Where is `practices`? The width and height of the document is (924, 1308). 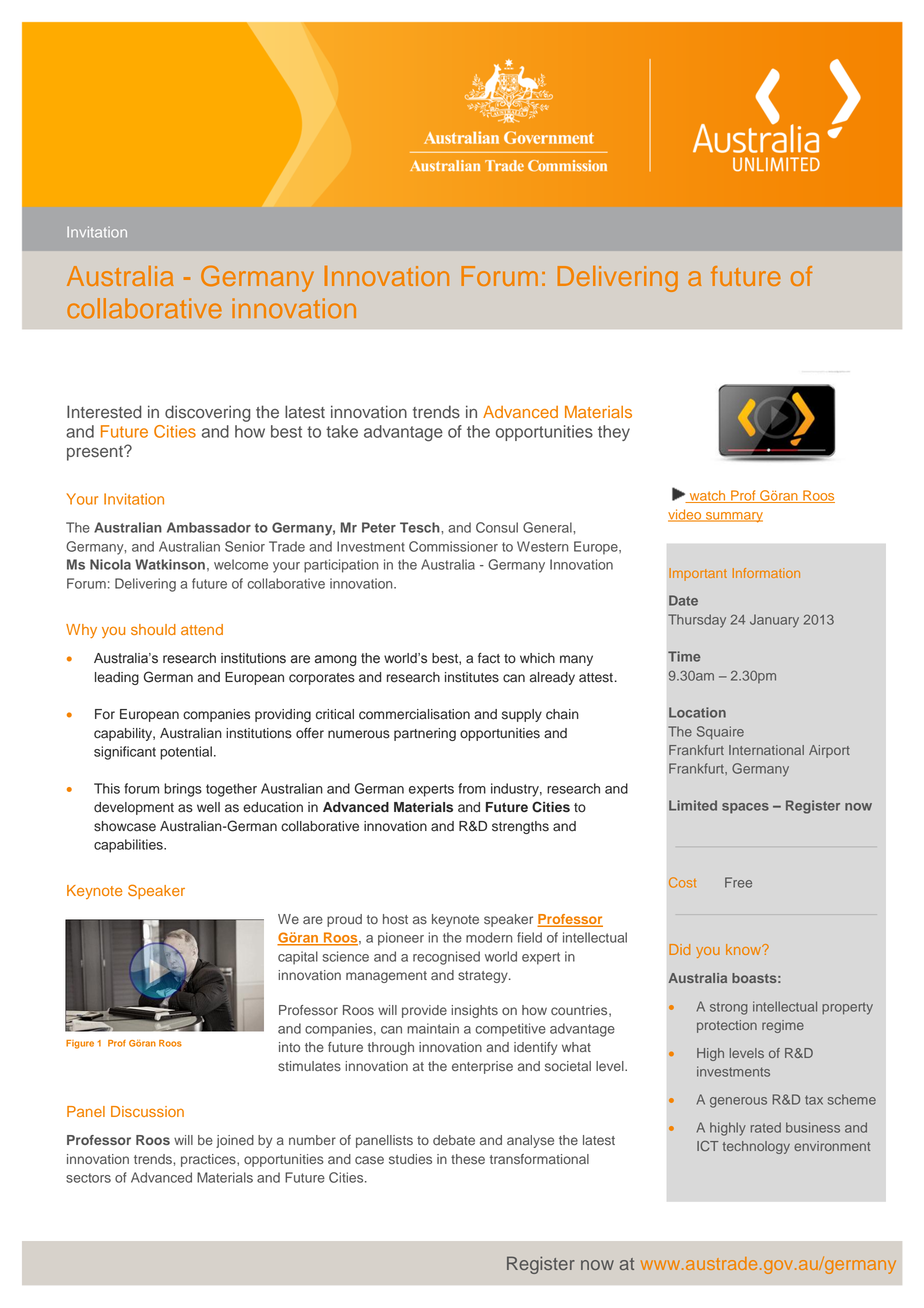 practices is located at coordinates (209, 1160).
